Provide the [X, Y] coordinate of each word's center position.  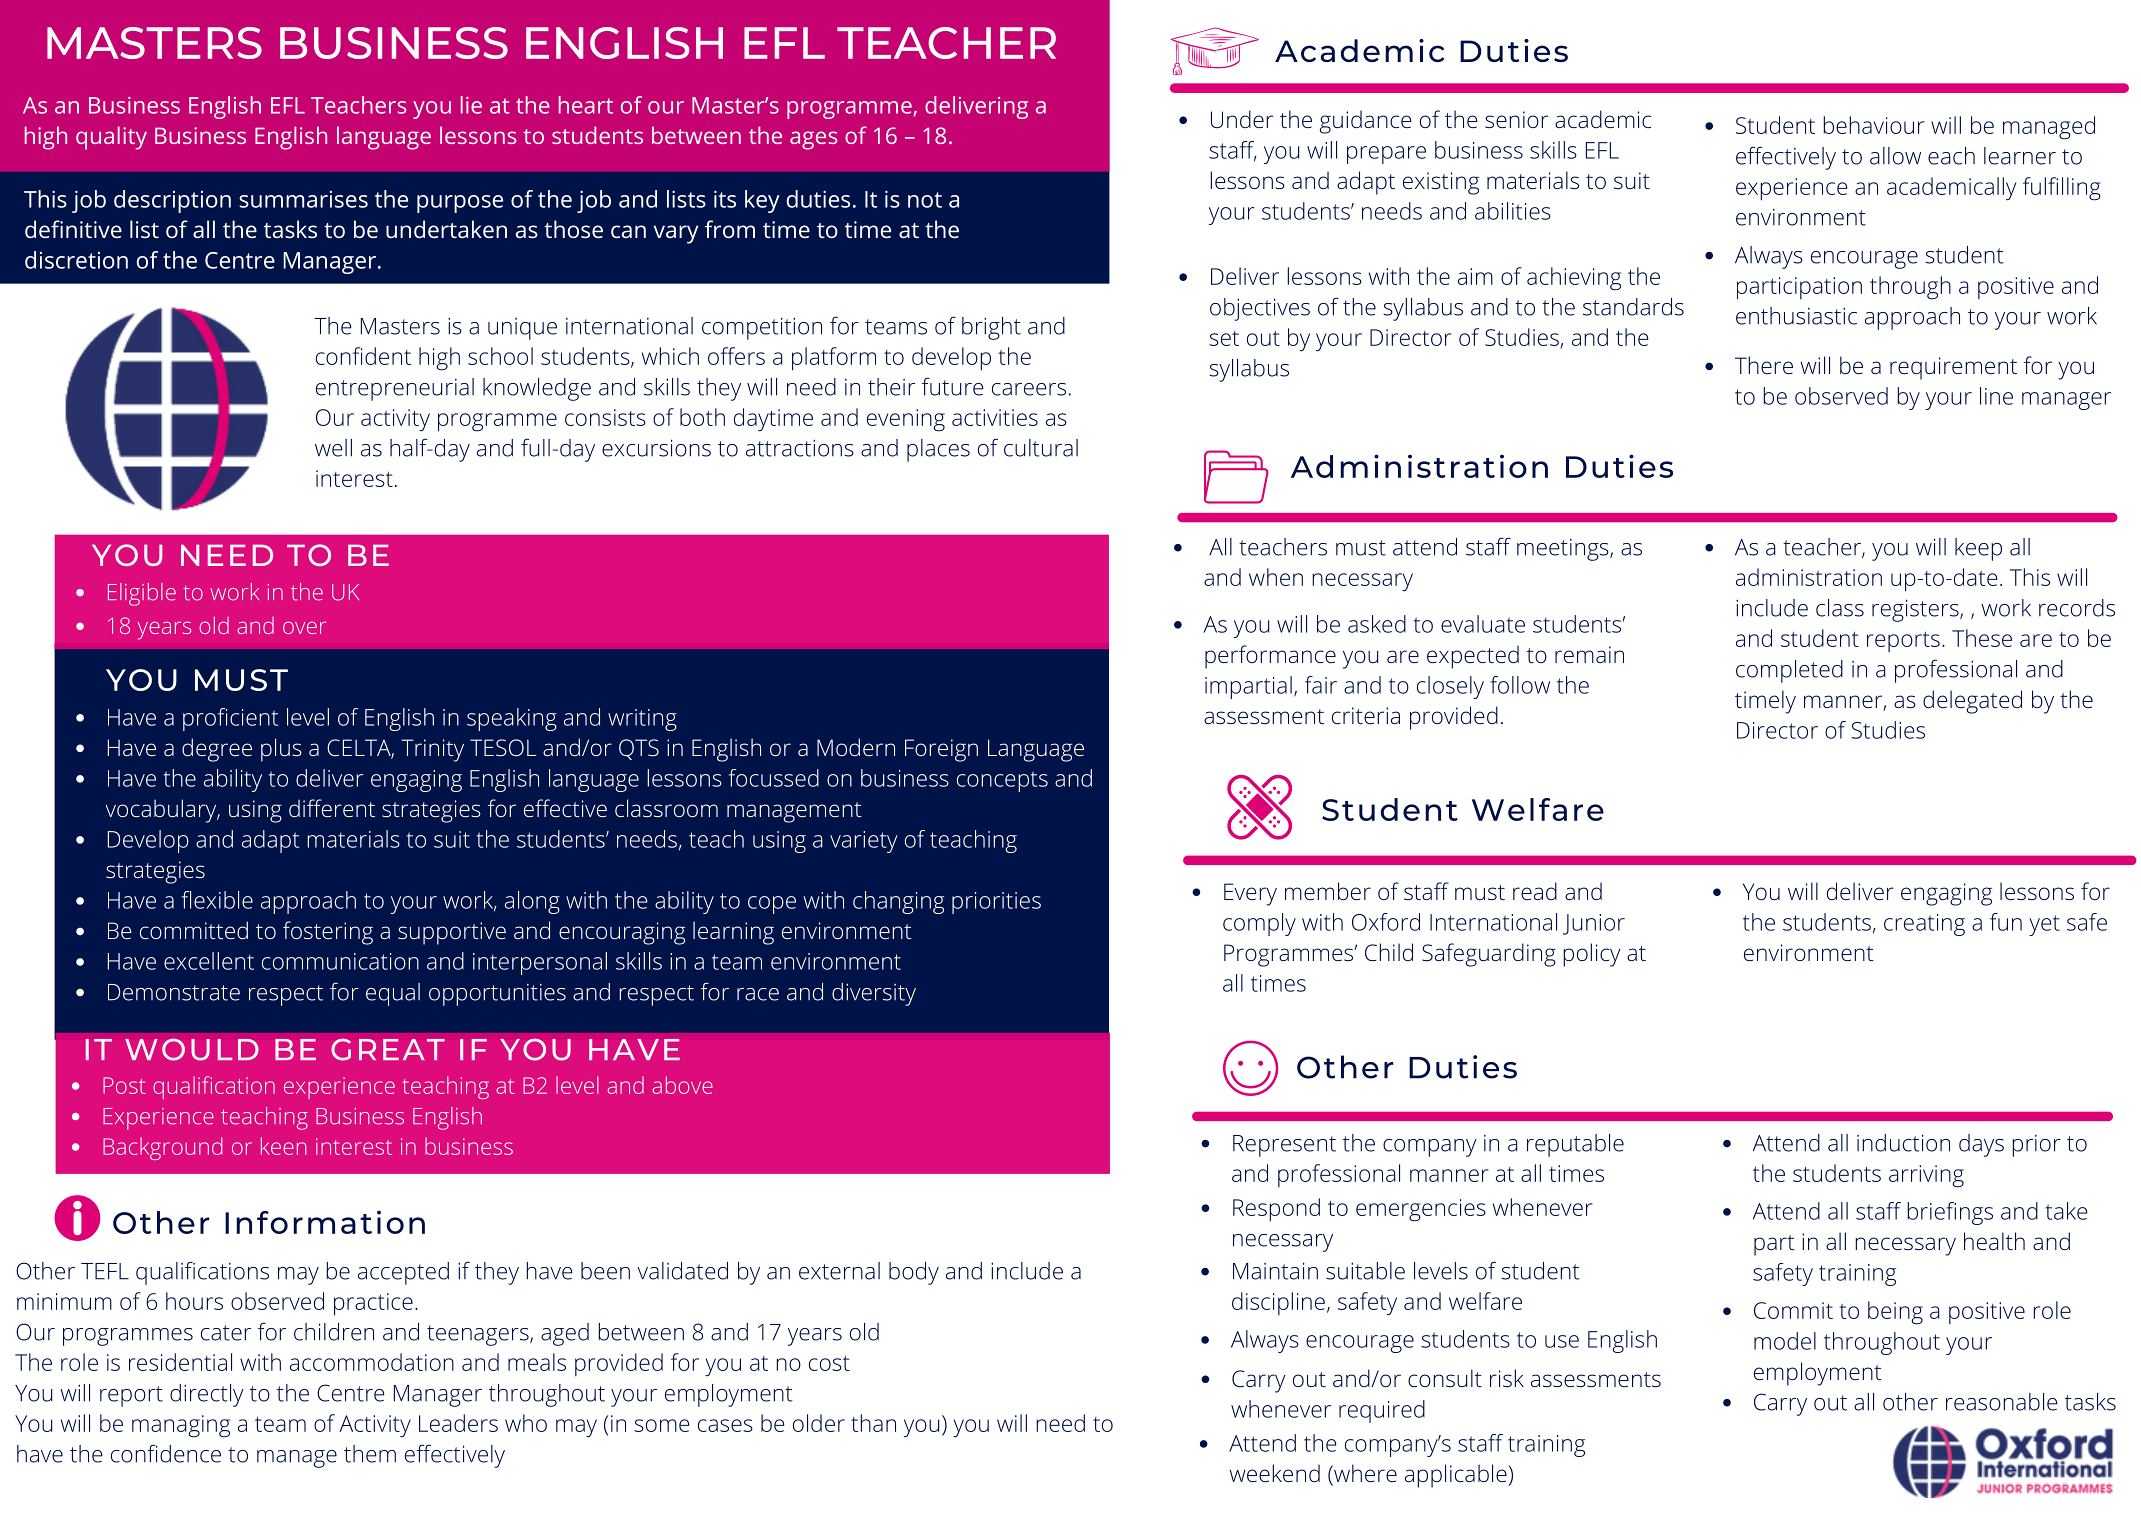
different [332, 808]
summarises [303, 199]
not [925, 200]
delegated [1972, 702]
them [370, 1454]
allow [1895, 156]
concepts [1002, 781]
